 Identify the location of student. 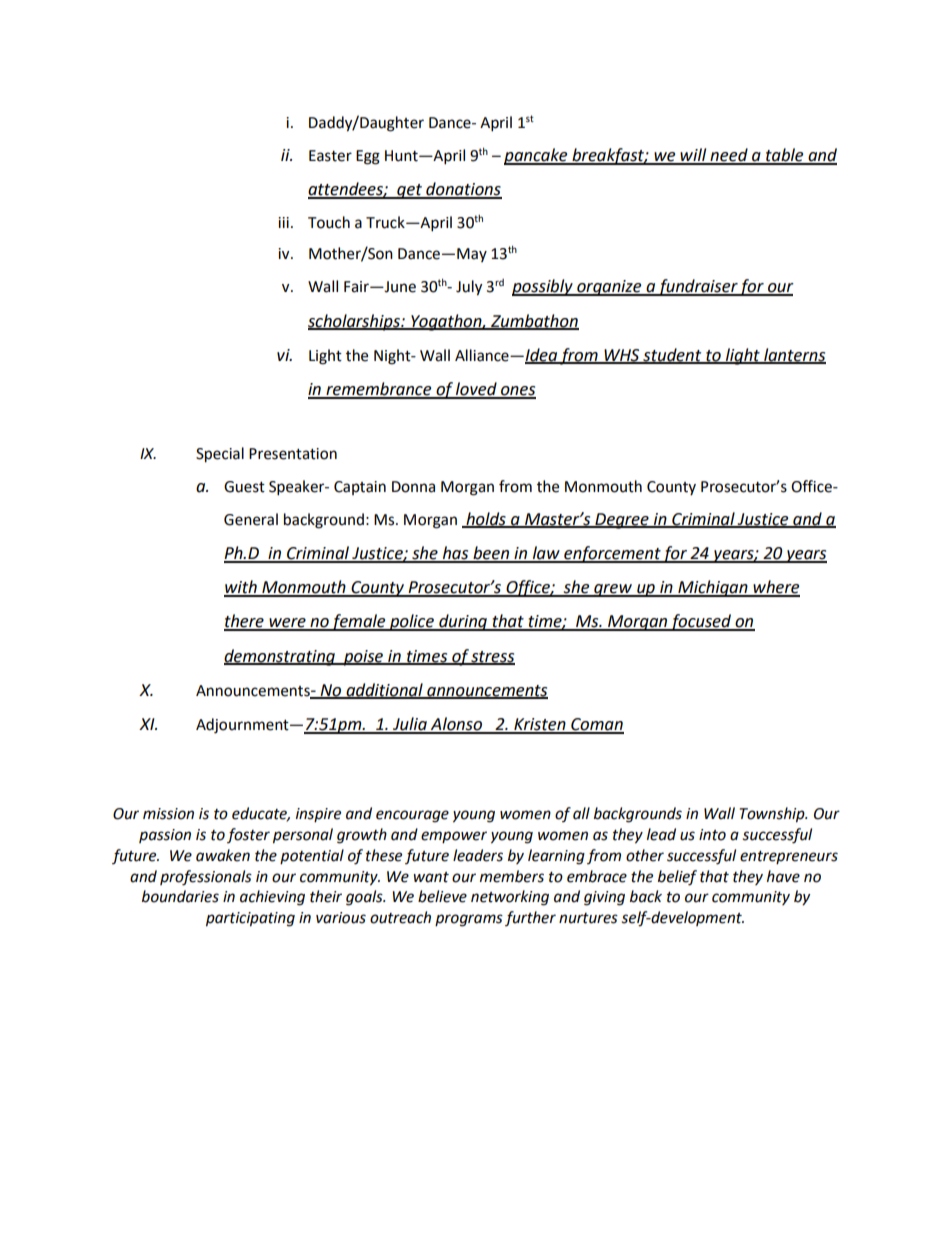
(672, 355).
